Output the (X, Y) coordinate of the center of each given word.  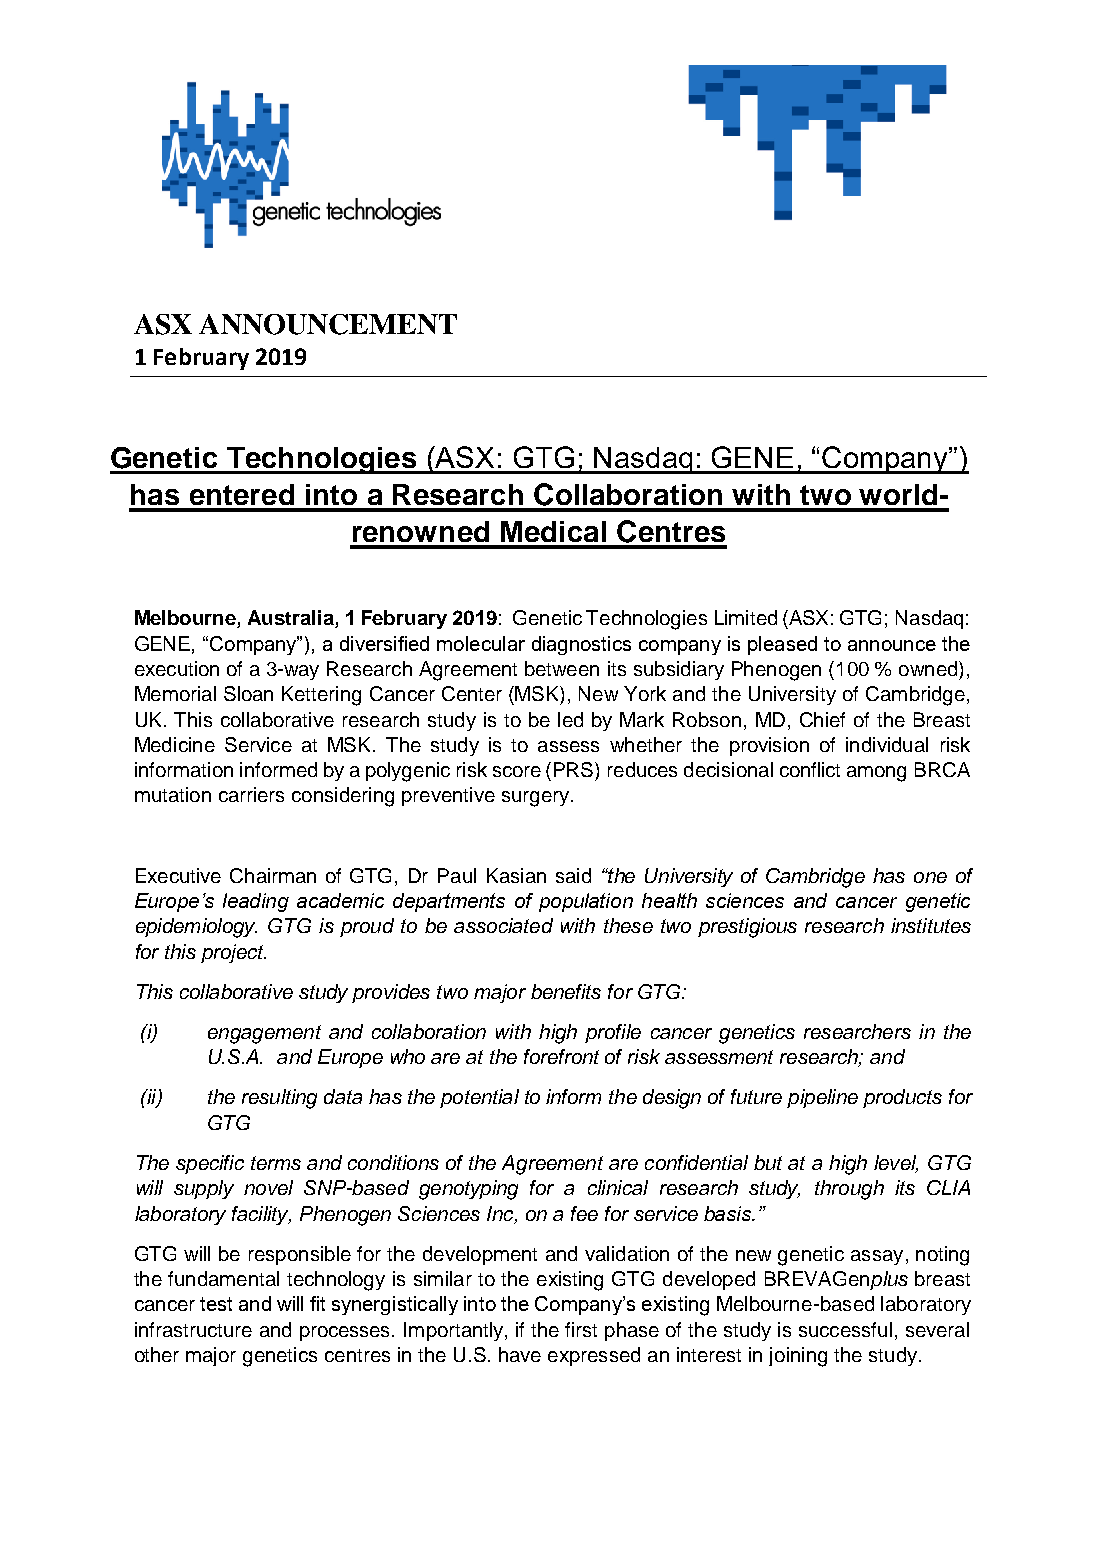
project (233, 953)
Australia (292, 619)
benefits (566, 991)
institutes (931, 925)
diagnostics (581, 645)
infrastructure (193, 1329)
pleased (782, 645)
